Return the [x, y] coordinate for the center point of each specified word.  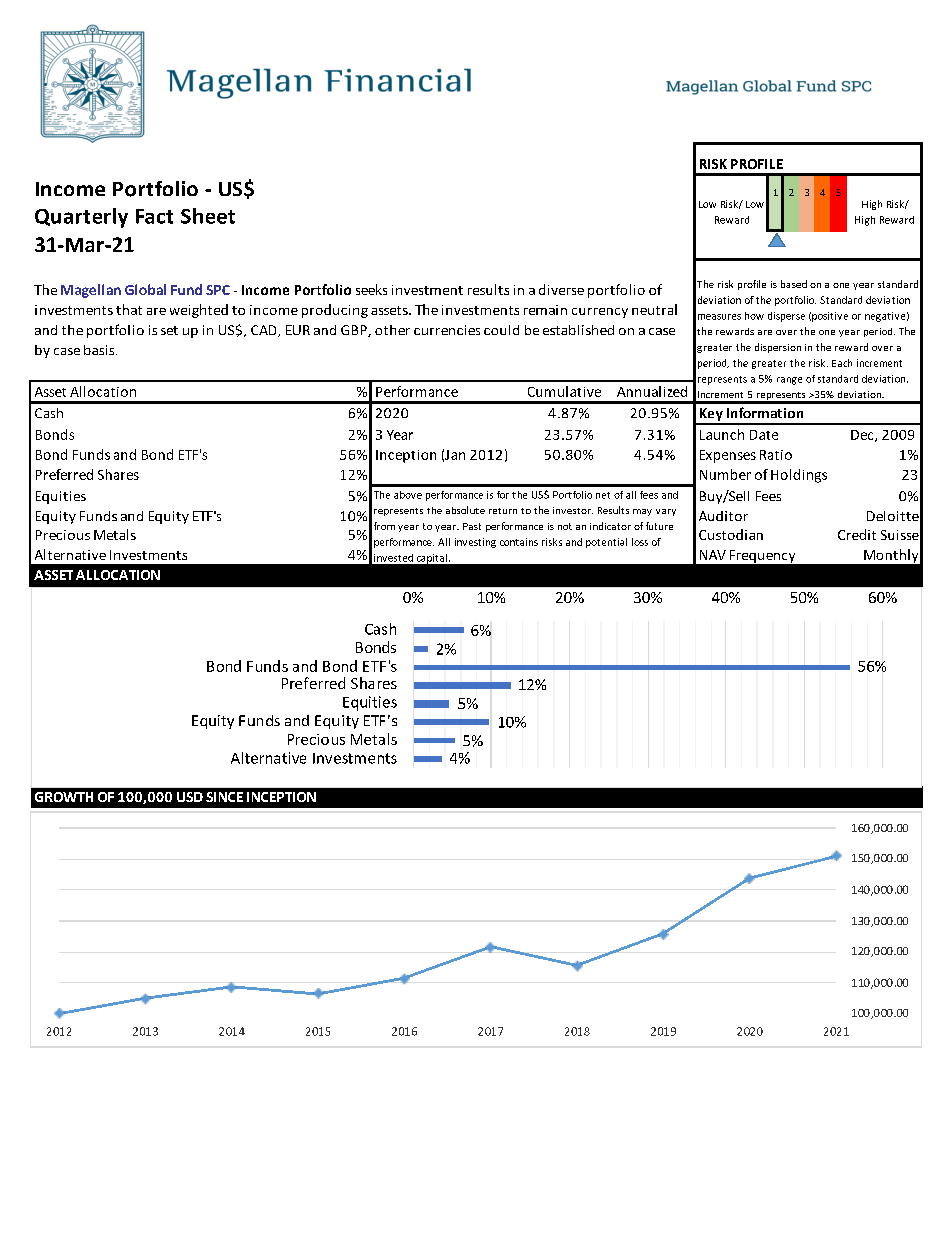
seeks [371, 289]
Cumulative [564, 391]
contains [519, 542]
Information [765, 412]
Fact [154, 216]
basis [100, 350]
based [794, 284]
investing [475, 543]
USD [190, 797]
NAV [713, 555]
